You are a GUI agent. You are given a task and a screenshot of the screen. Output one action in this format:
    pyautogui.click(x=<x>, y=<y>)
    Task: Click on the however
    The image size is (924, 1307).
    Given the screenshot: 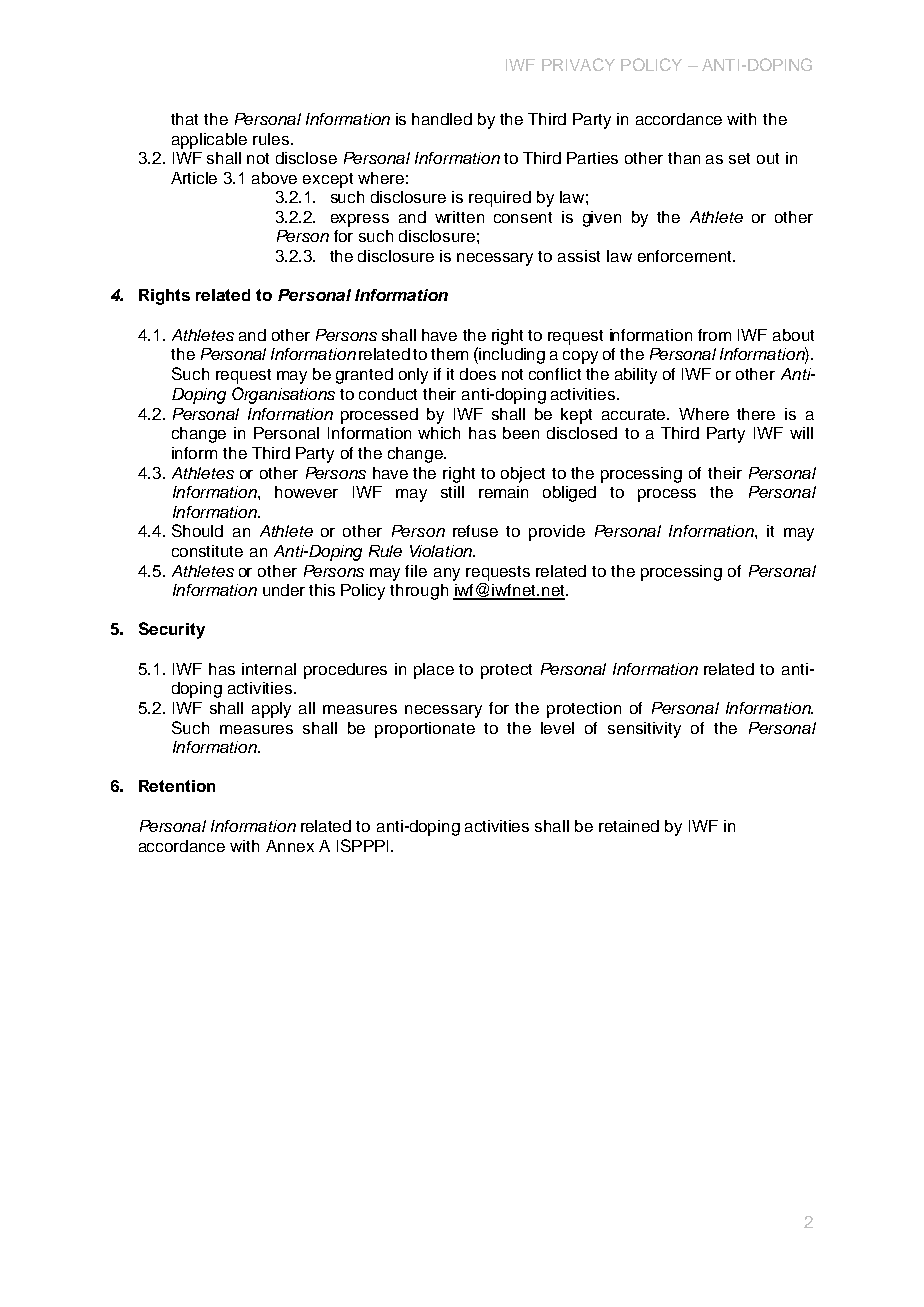 What is the action you would take?
    pyautogui.click(x=306, y=492)
